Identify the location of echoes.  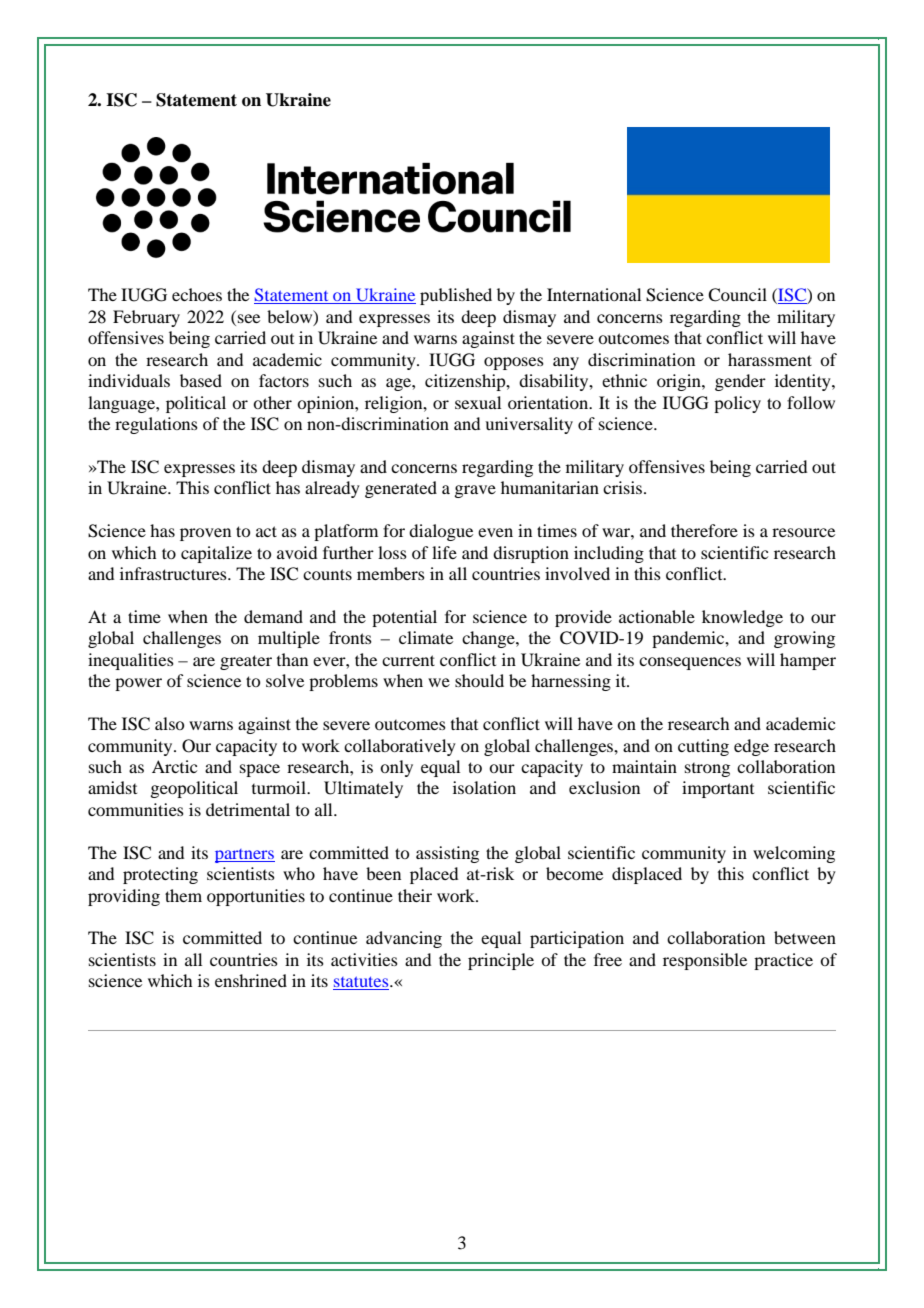
(197, 294).
